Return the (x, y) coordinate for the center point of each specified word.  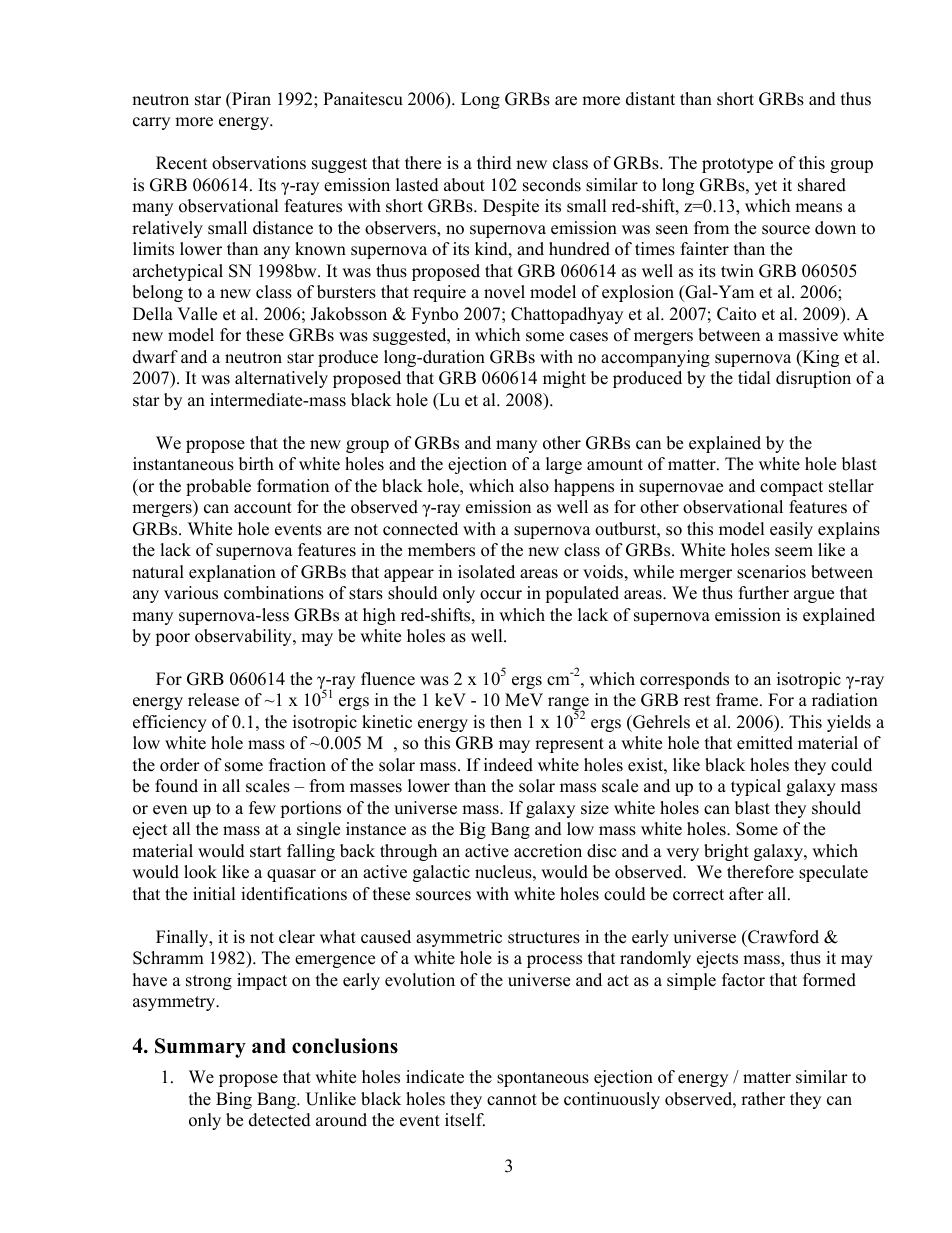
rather (763, 1099)
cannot (512, 1100)
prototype (737, 165)
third (494, 163)
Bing (234, 1100)
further (764, 593)
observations (259, 163)
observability (244, 637)
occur (501, 595)
